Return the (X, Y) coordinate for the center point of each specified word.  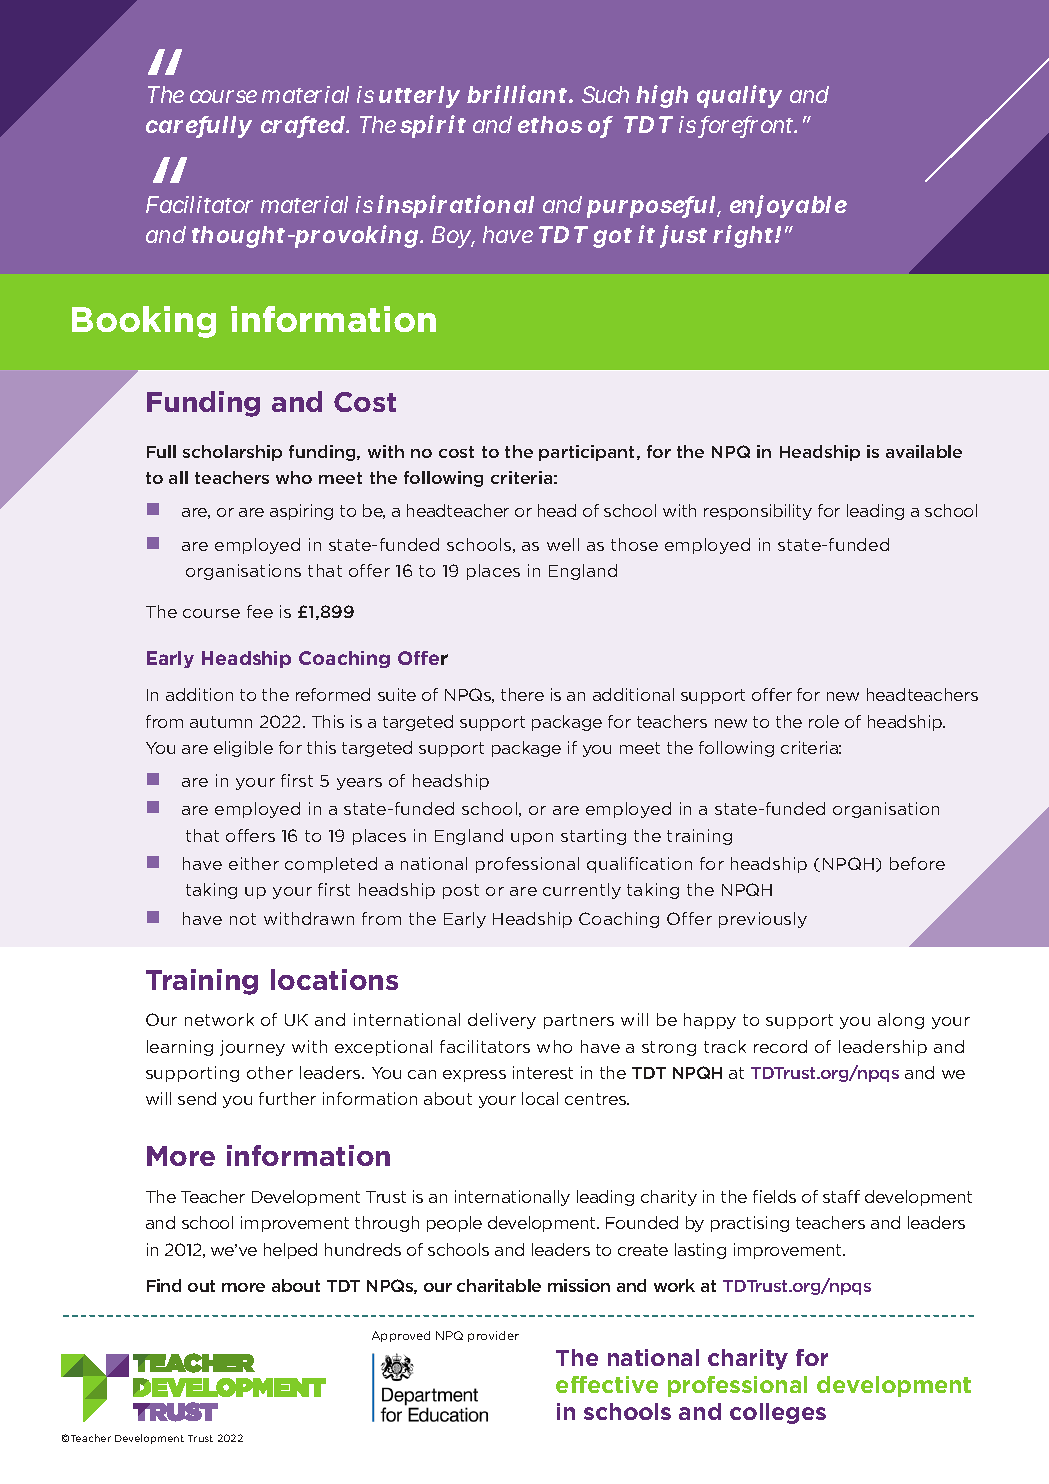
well (563, 544)
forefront (749, 126)
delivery (502, 1021)
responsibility (758, 512)
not (243, 919)
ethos (550, 124)
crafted (304, 126)
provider (493, 1336)
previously (763, 920)
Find (164, 1285)
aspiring (301, 512)
